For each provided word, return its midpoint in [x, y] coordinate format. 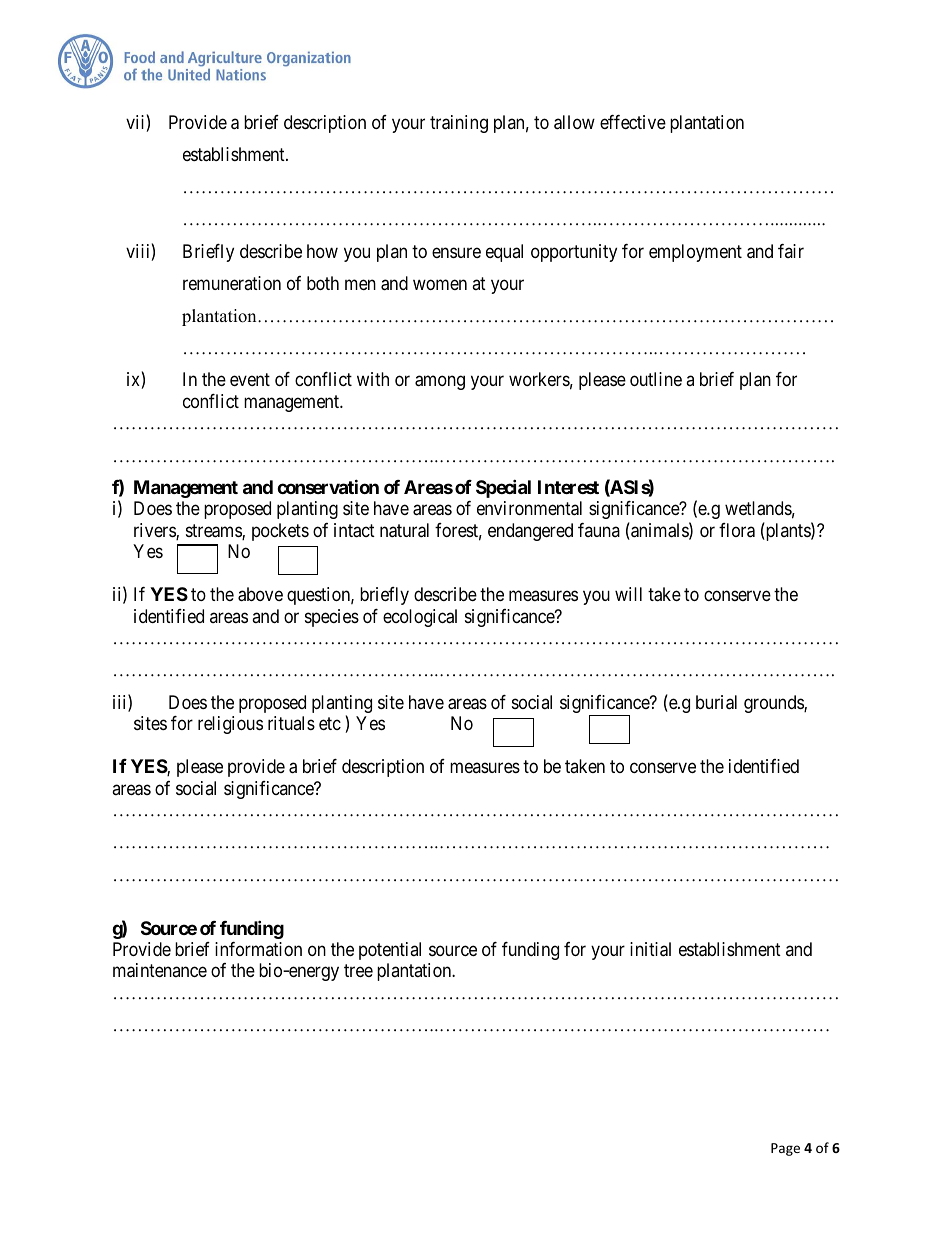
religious [230, 725]
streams [214, 532]
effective [633, 122]
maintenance [160, 970]
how [322, 251]
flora [737, 530]
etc [330, 723]
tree [358, 970]
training [459, 124]
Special [503, 488]
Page [785, 1149]
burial [716, 702]
